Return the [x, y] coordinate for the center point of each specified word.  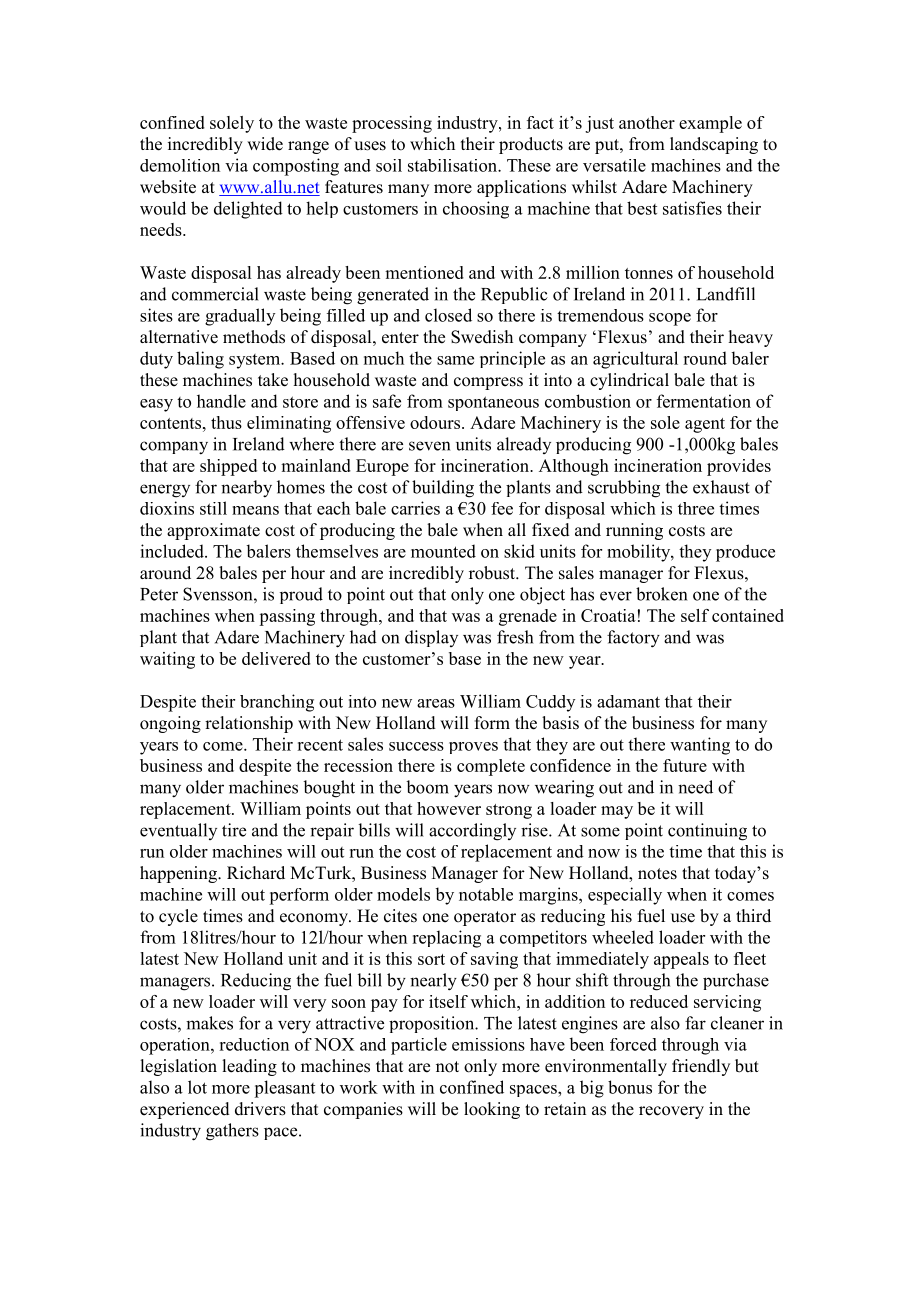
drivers [260, 1109]
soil [389, 165]
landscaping [714, 145]
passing [287, 617]
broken [661, 594]
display [431, 638]
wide [265, 144]
